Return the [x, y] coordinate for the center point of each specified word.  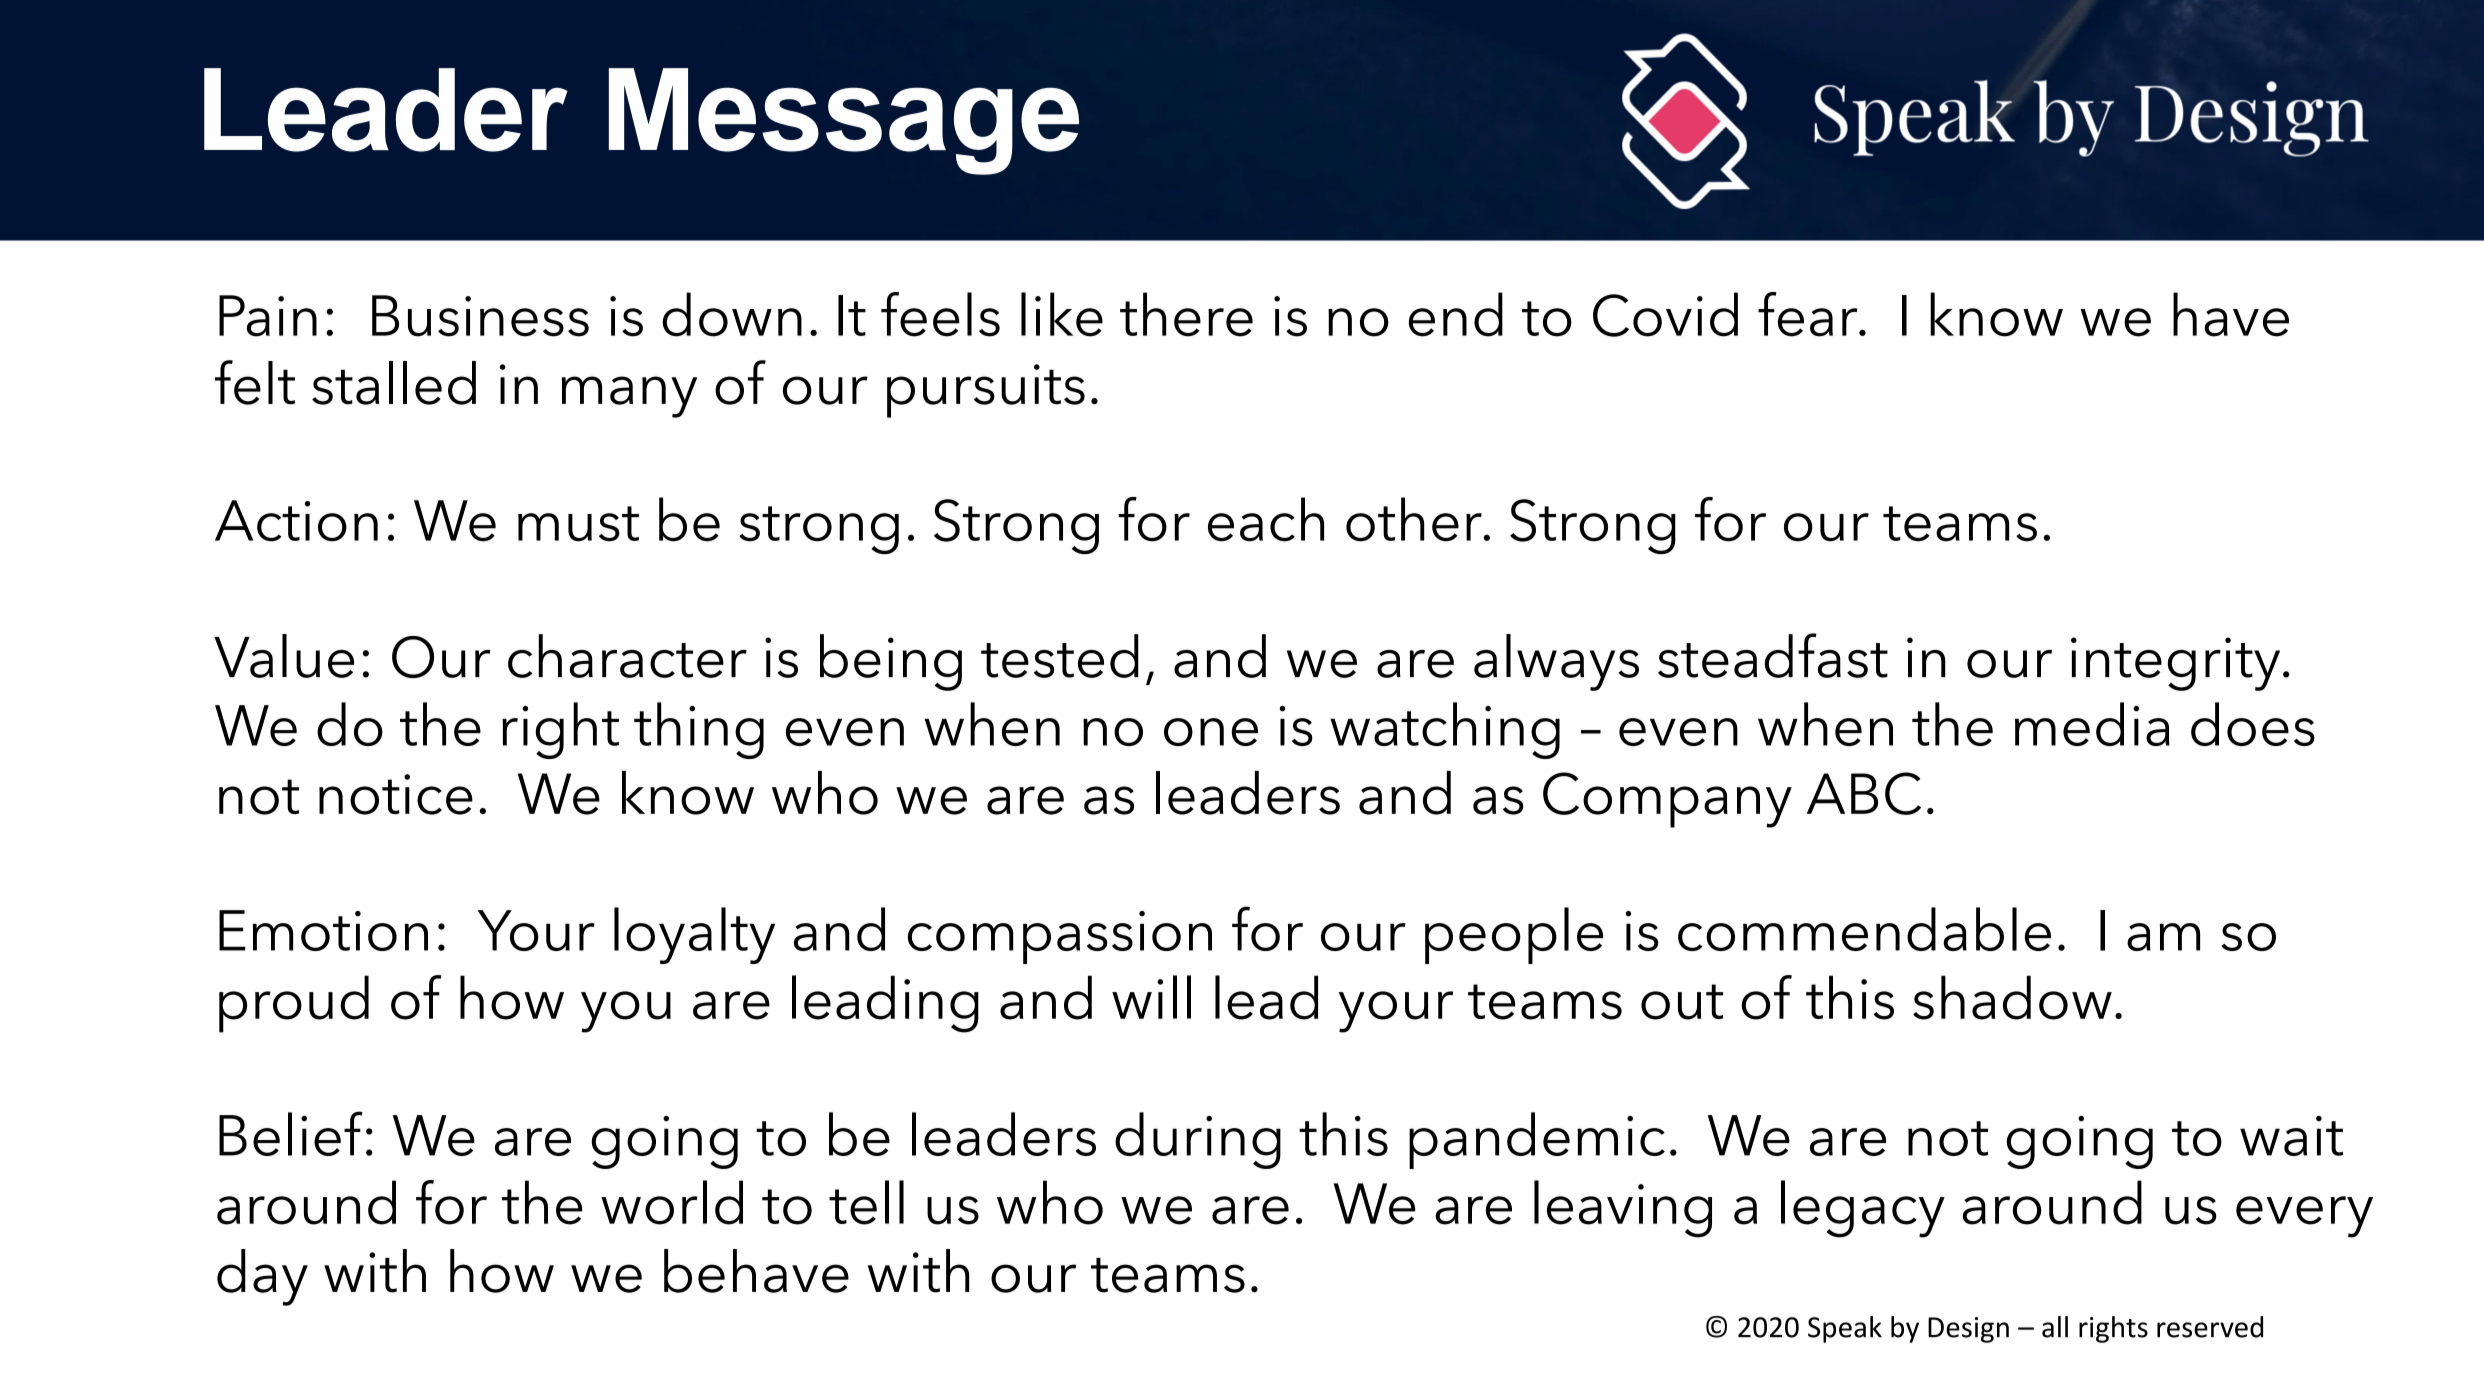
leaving [1623, 1209]
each [1266, 519]
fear [1809, 314]
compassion [1060, 937]
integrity [2175, 664]
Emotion [323, 930]
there [1186, 314]
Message [844, 121]
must [578, 524]
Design [1968, 1330]
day [262, 1277]
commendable [1864, 929]
